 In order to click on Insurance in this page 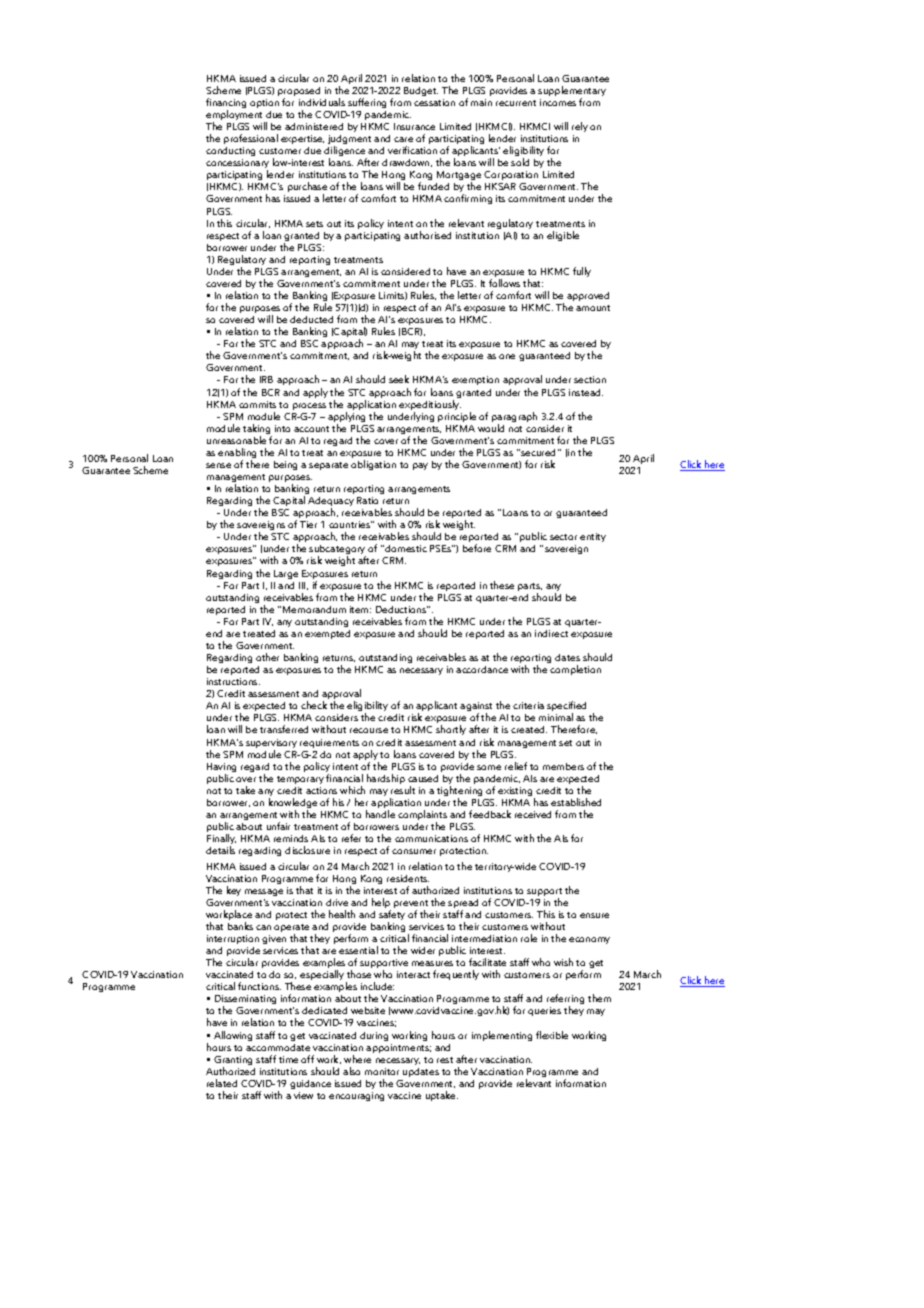, I will do `click(414, 126)`.
